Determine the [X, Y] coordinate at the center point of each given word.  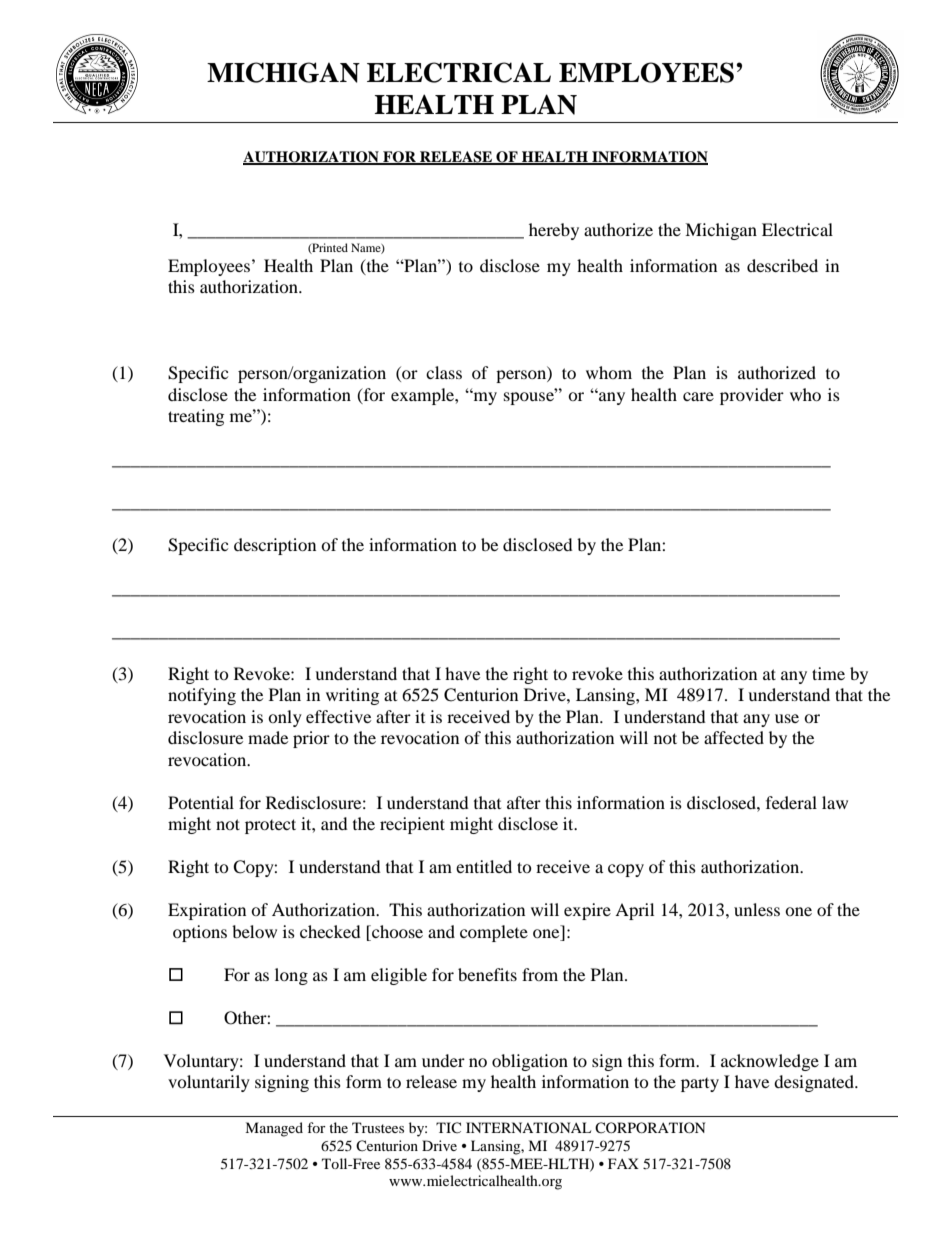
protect [270, 826]
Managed [274, 1129]
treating [196, 417]
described [782, 265]
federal [791, 802]
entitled [484, 866]
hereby [554, 231]
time [828, 673]
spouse [530, 397]
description [275, 546]
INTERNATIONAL [528, 1127]
